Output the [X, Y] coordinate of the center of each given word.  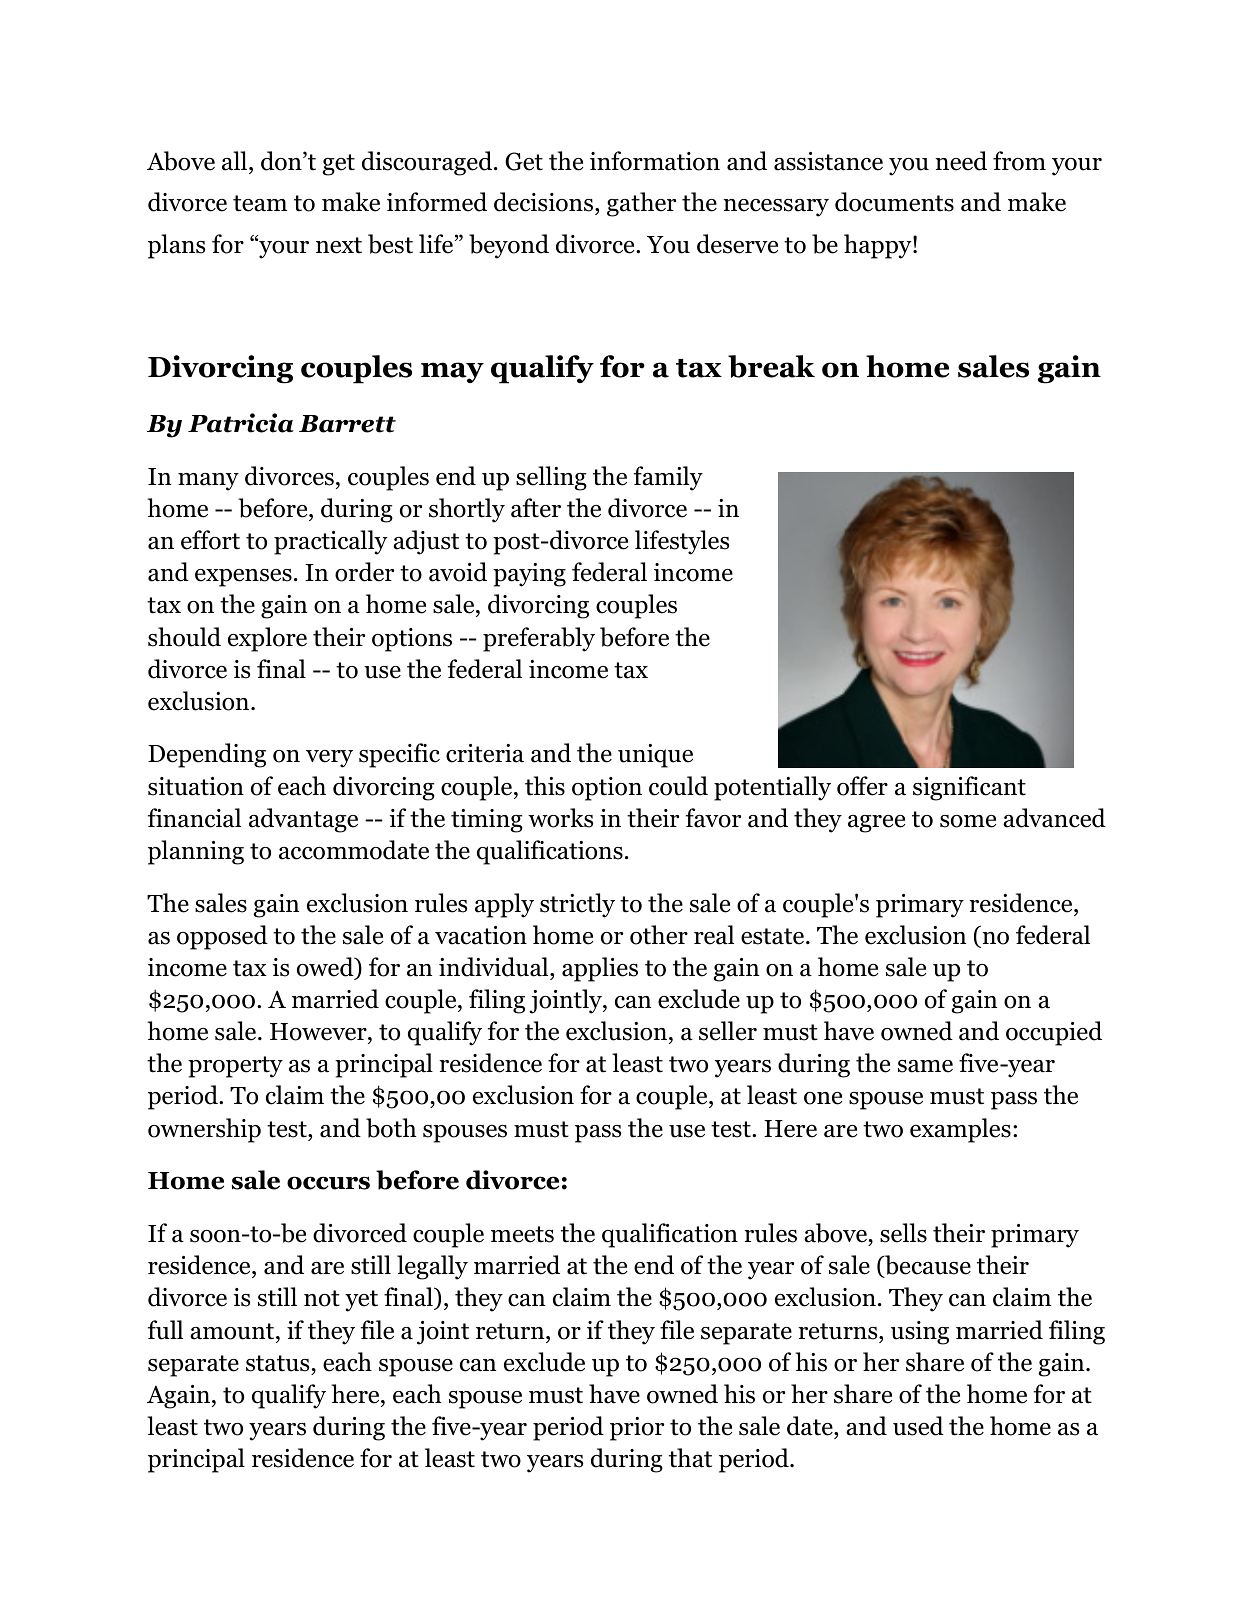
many [208, 482]
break [771, 366]
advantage [303, 820]
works [560, 818]
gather [641, 204]
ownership [204, 1130]
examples [960, 1130]
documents [894, 202]
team [260, 203]
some [968, 821]
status [277, 1363]
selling [551, 478]
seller [728, 1031]
